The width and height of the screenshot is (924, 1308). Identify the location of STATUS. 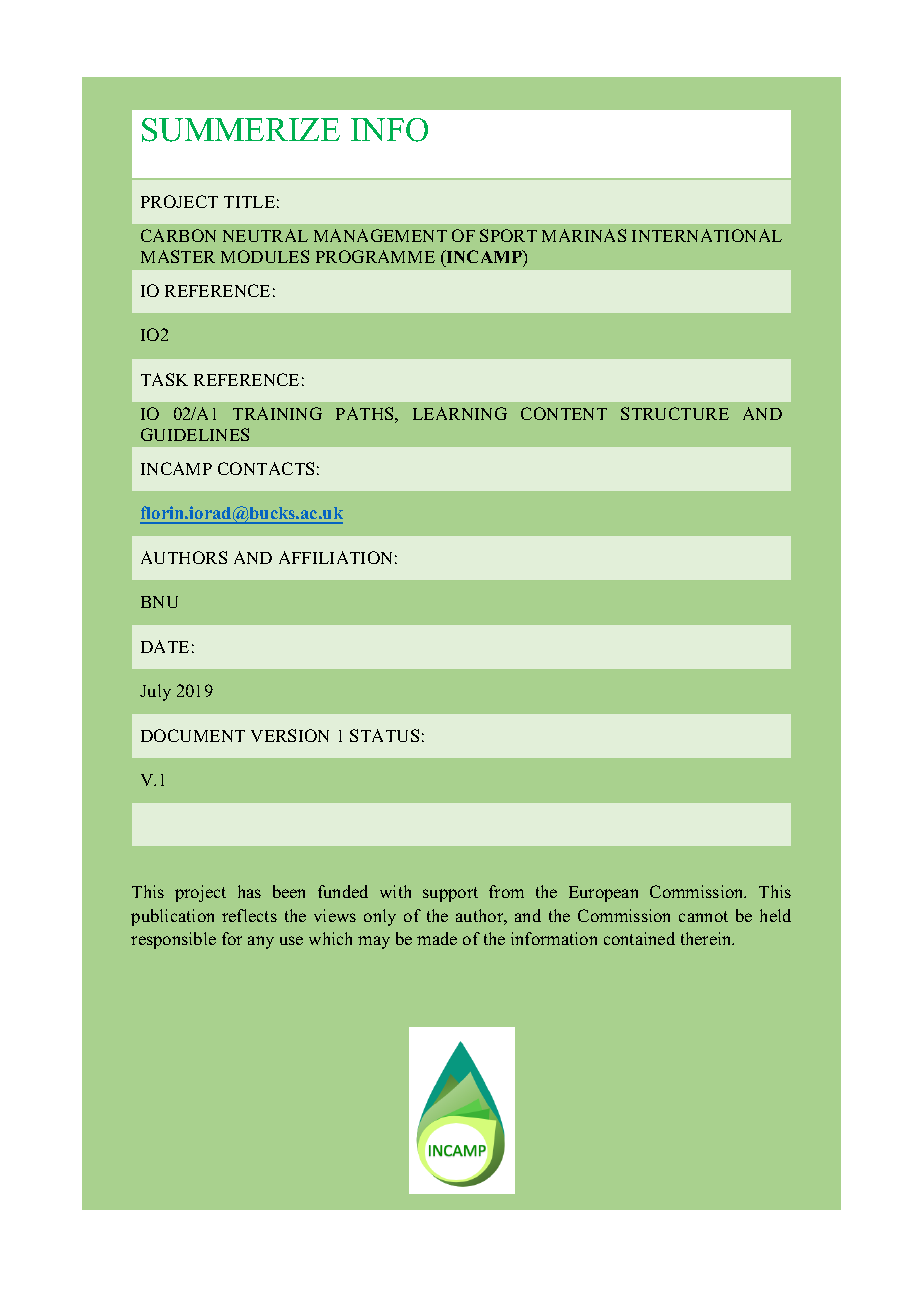
(384, 735).
